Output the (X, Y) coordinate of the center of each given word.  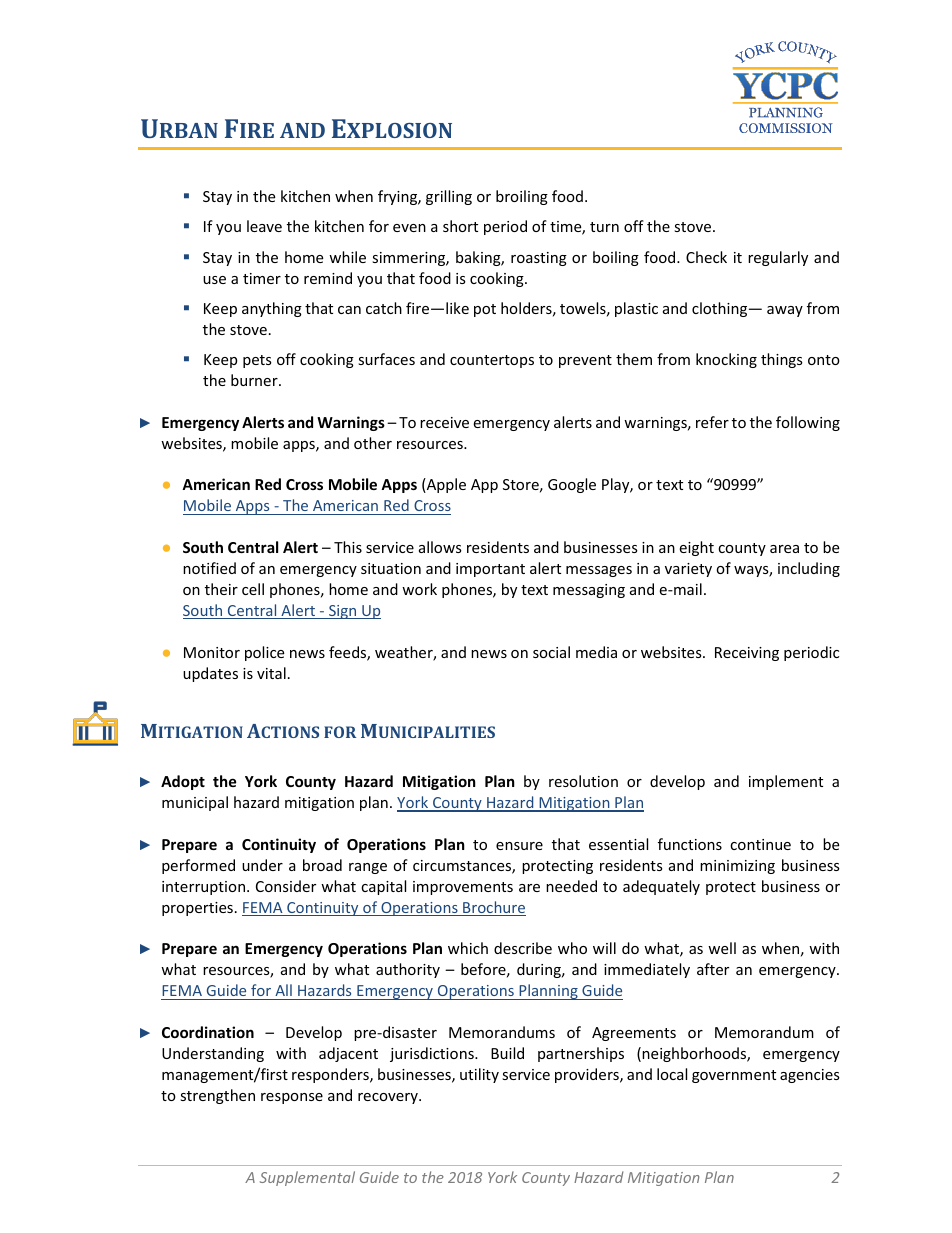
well (722, 948)
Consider (286, 886)
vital (271, 673)
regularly (778, 258)
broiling (522, 197)
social (551, 652)
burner (255, 380)
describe (523, 948)
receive (444, 422)
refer (712, 422)
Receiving (747, 654)
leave (264, 226)
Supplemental (307, 1178)
